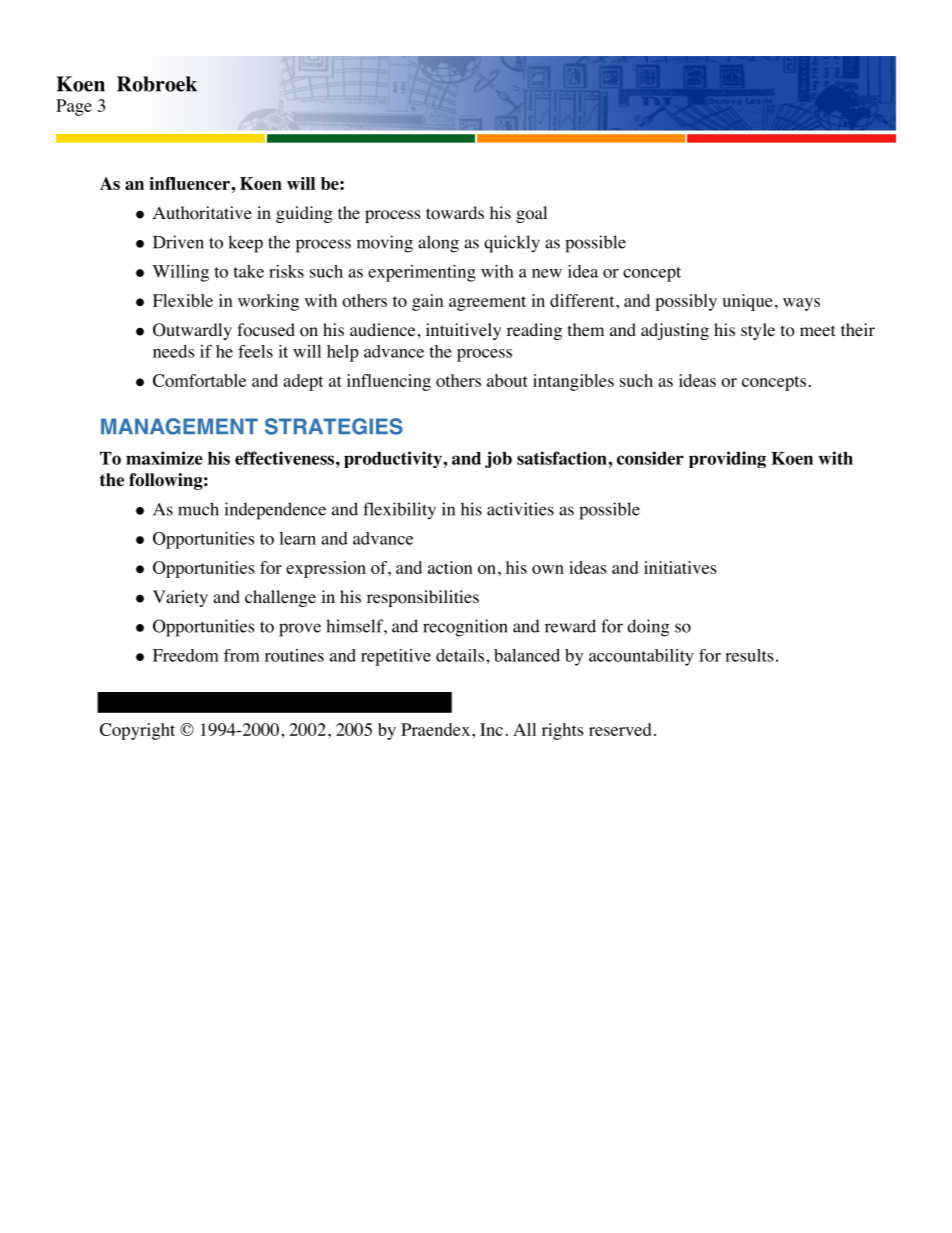 The width and height of the document is (952, 1233). Describe the element at coordinates (455, 213) in the document. I see `towards` at that location.
